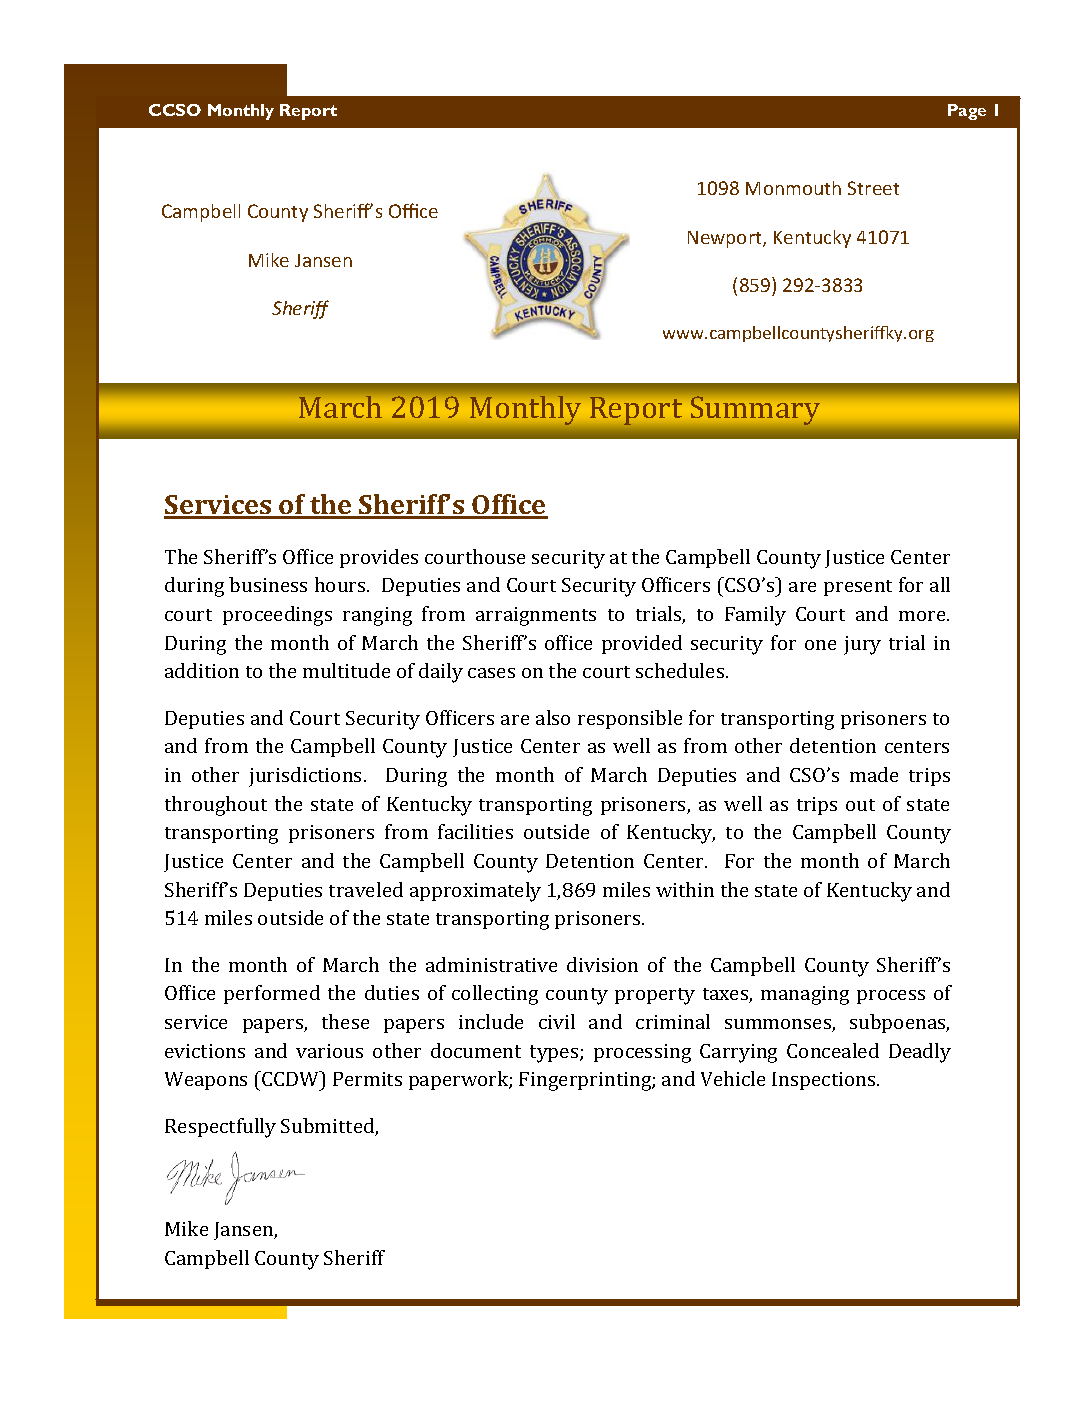 This page has width=1084, height=1403. What do you see at coordinates (873, 188) in the page?
I see `Street` at bounding box center [873, 188].
